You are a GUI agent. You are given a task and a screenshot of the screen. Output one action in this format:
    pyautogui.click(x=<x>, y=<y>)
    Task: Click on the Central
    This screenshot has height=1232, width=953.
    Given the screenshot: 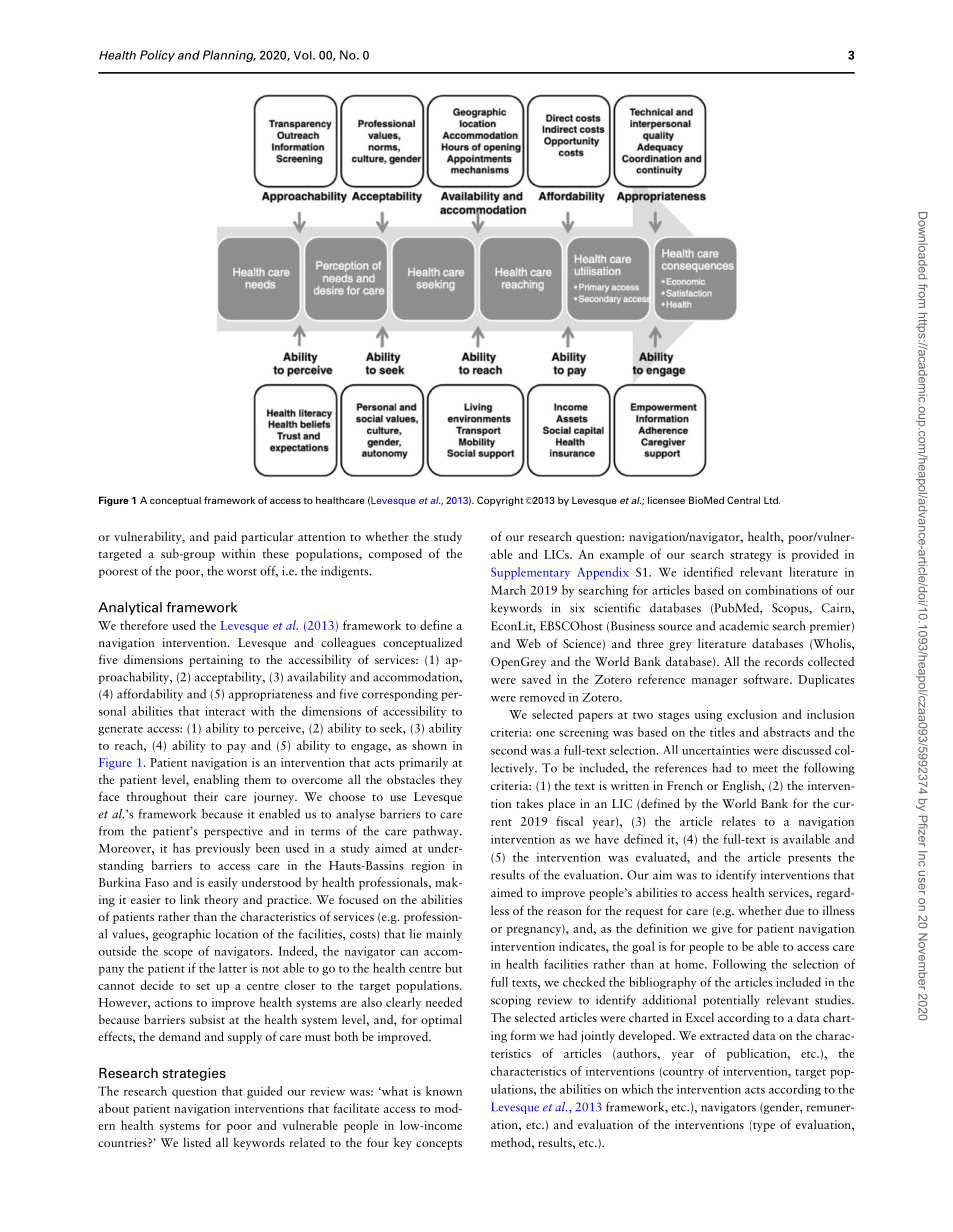 What is the action you would take?
    pyautogui.click(x=743, y=500)
